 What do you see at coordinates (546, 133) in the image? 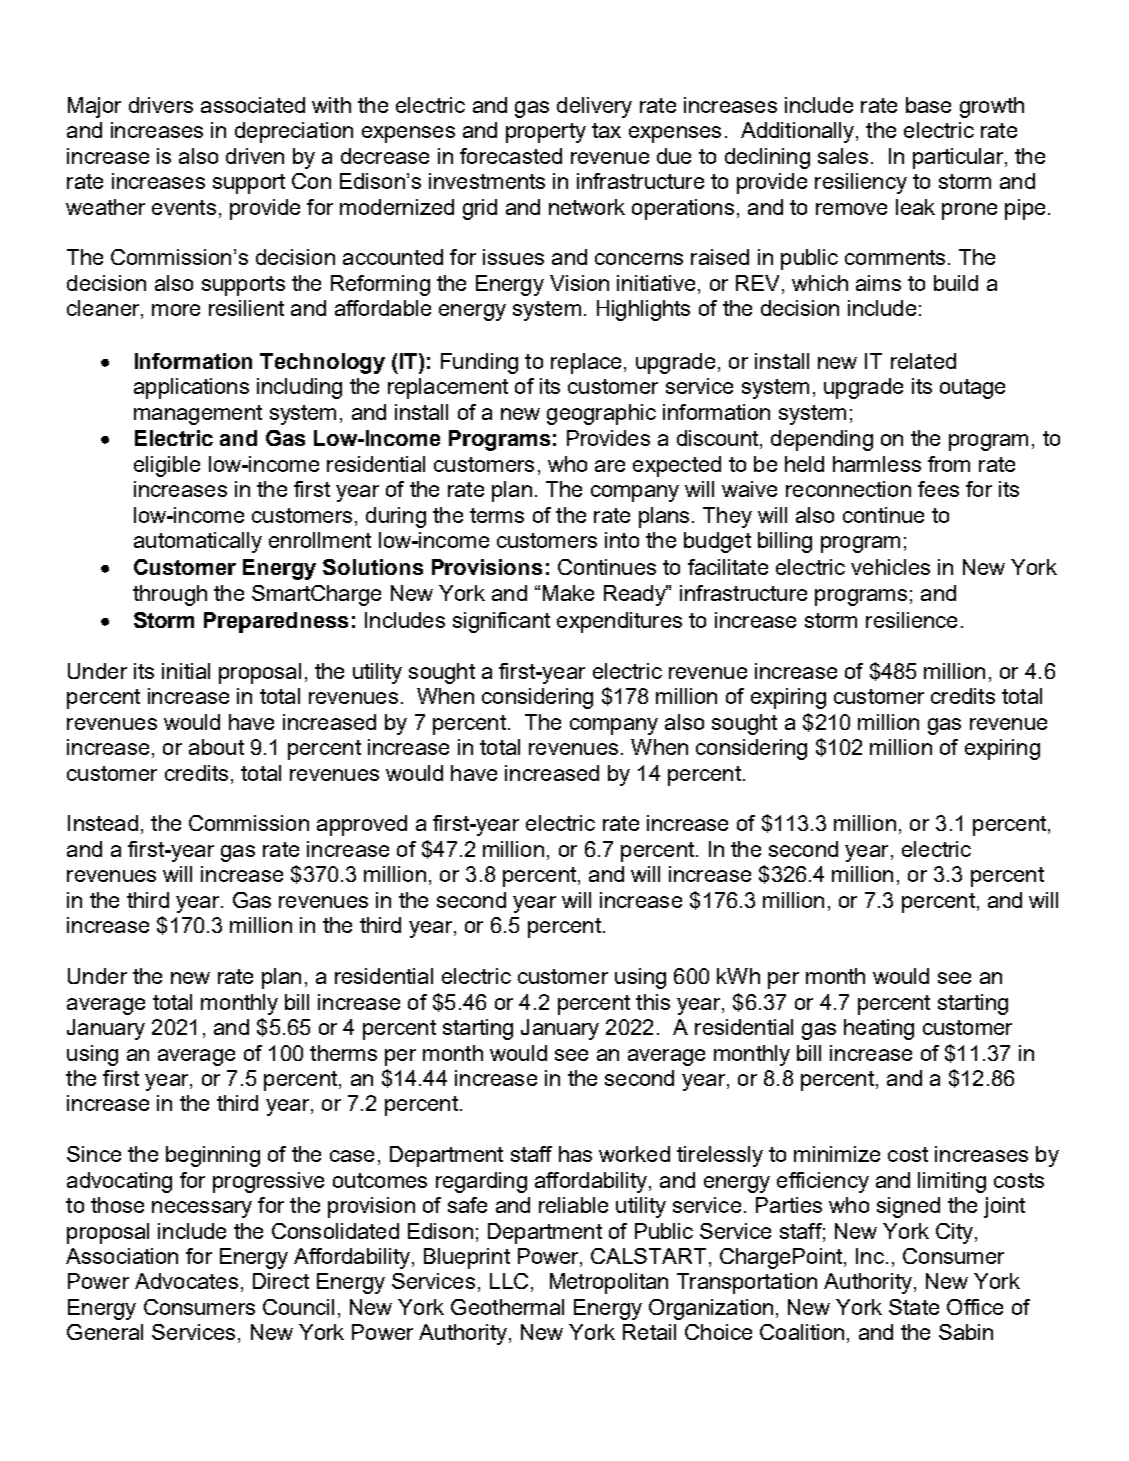
I see `property` at bounding box center [546, 133].
